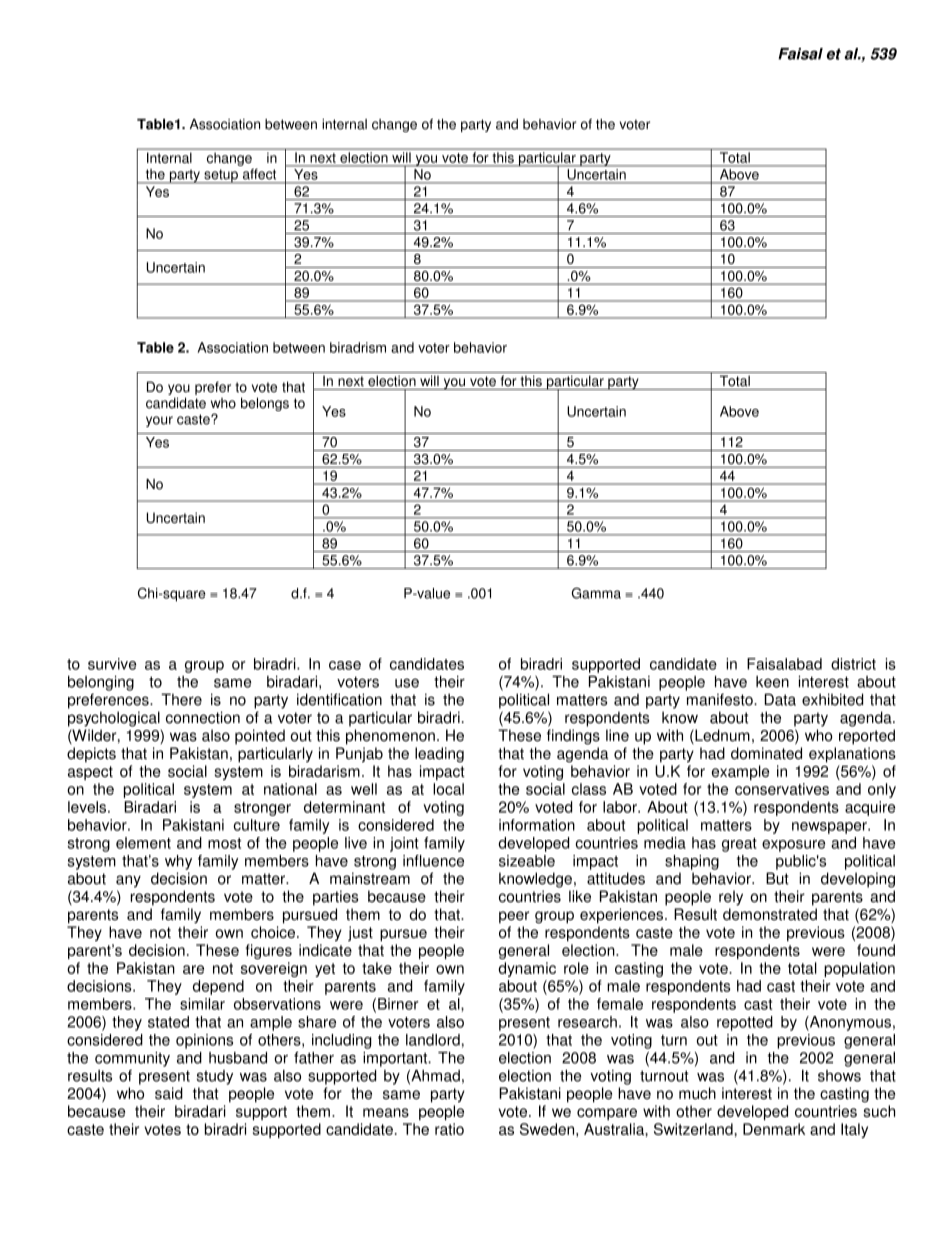  I want to click on conservatives, so click(782, 789).
